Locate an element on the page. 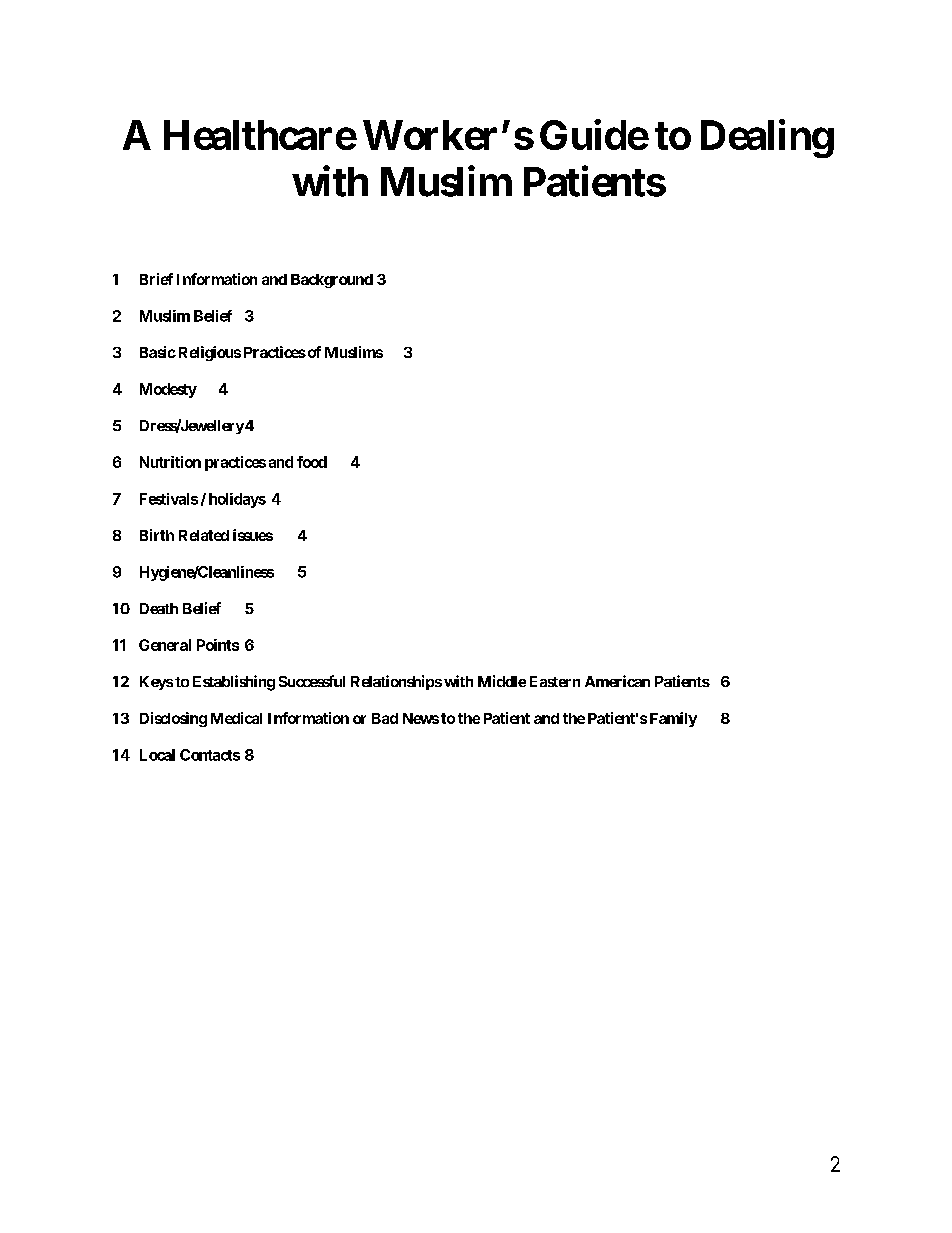 This page has height=1233, width=952. Background is located at coordinates (332, 281).
